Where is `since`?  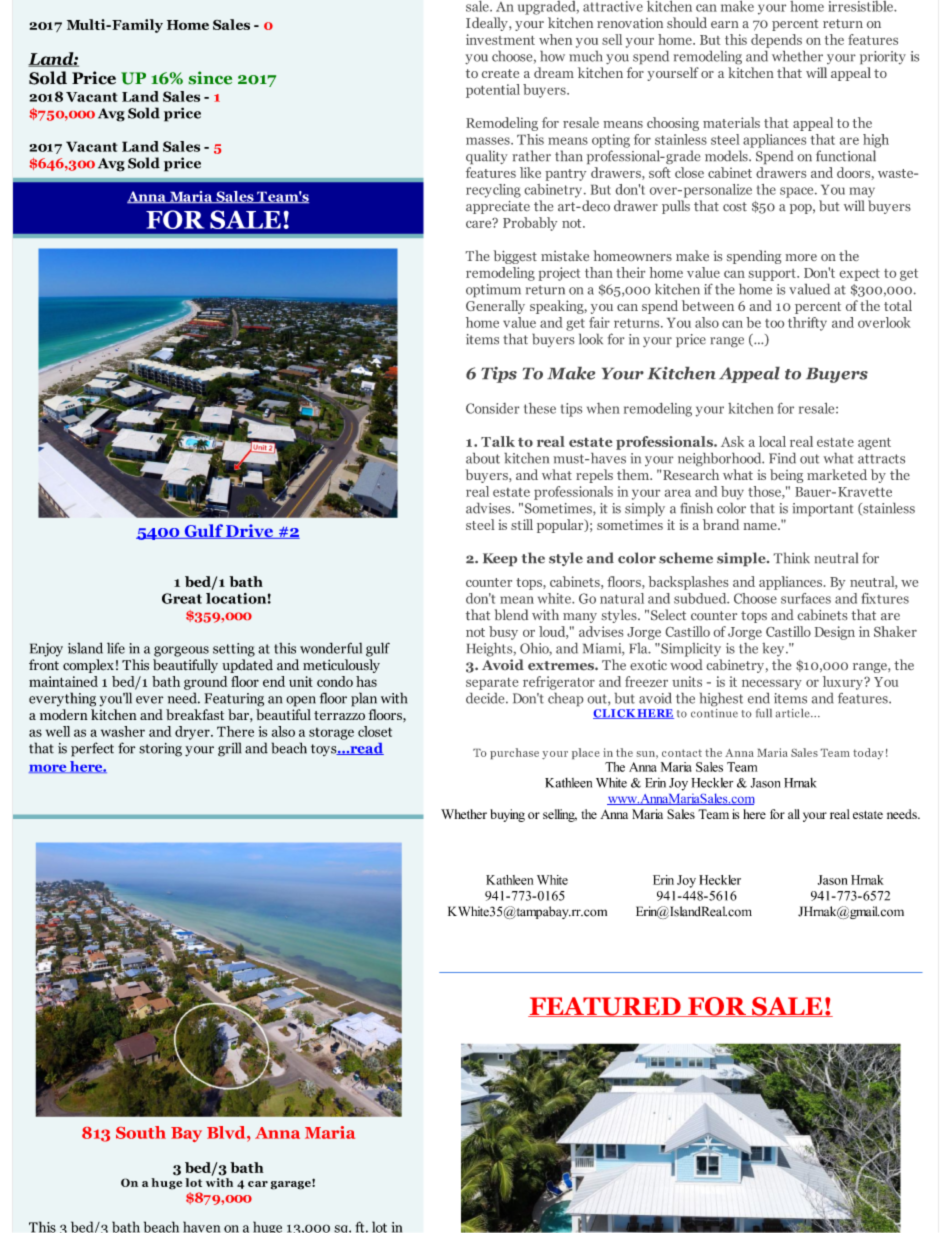
since is located at coordinates (210, 78).
